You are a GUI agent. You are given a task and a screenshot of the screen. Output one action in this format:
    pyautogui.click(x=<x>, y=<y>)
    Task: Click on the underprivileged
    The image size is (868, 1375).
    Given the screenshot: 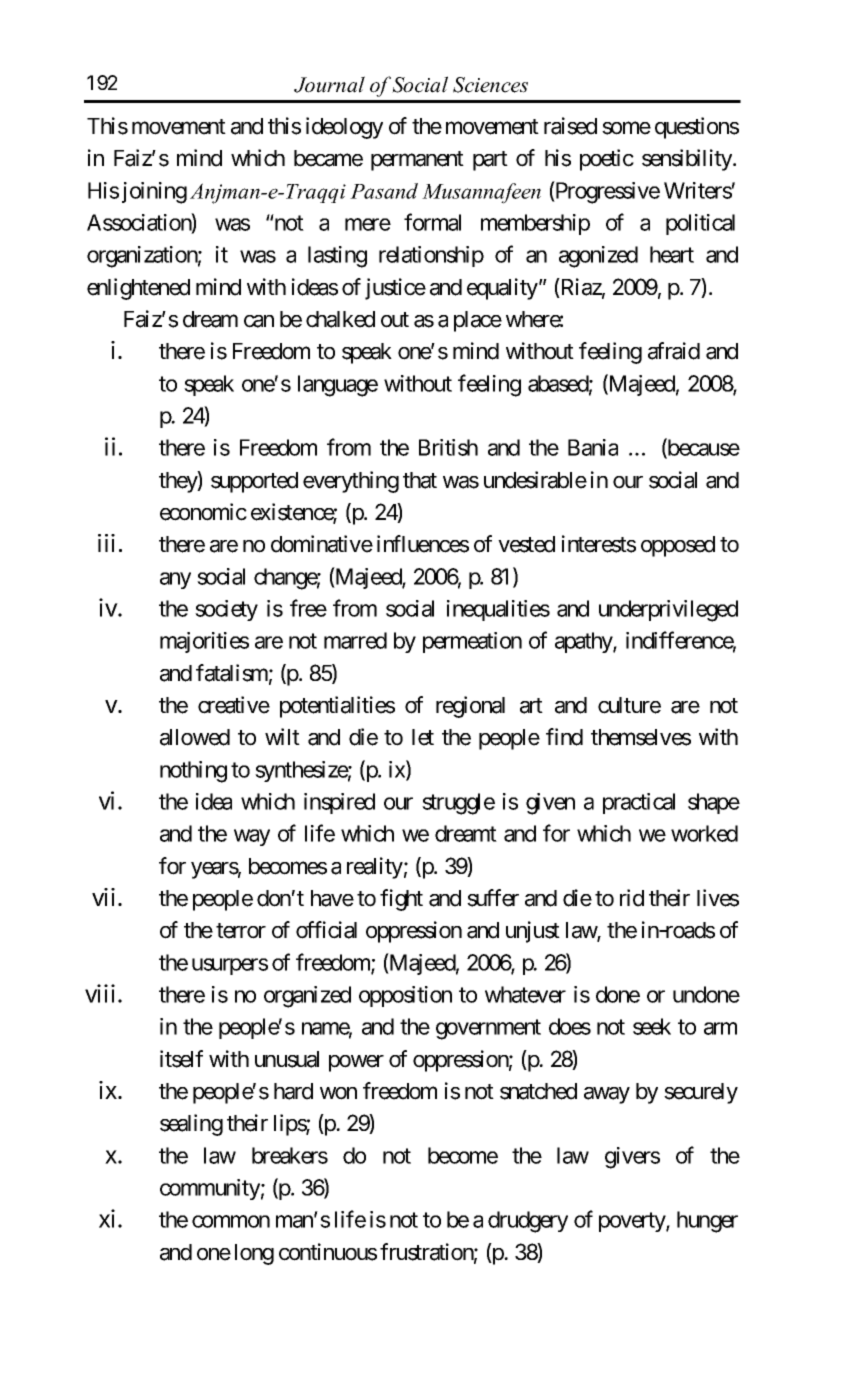 What is the action you would take?
    pyautogui.click(x=668, y=611)
